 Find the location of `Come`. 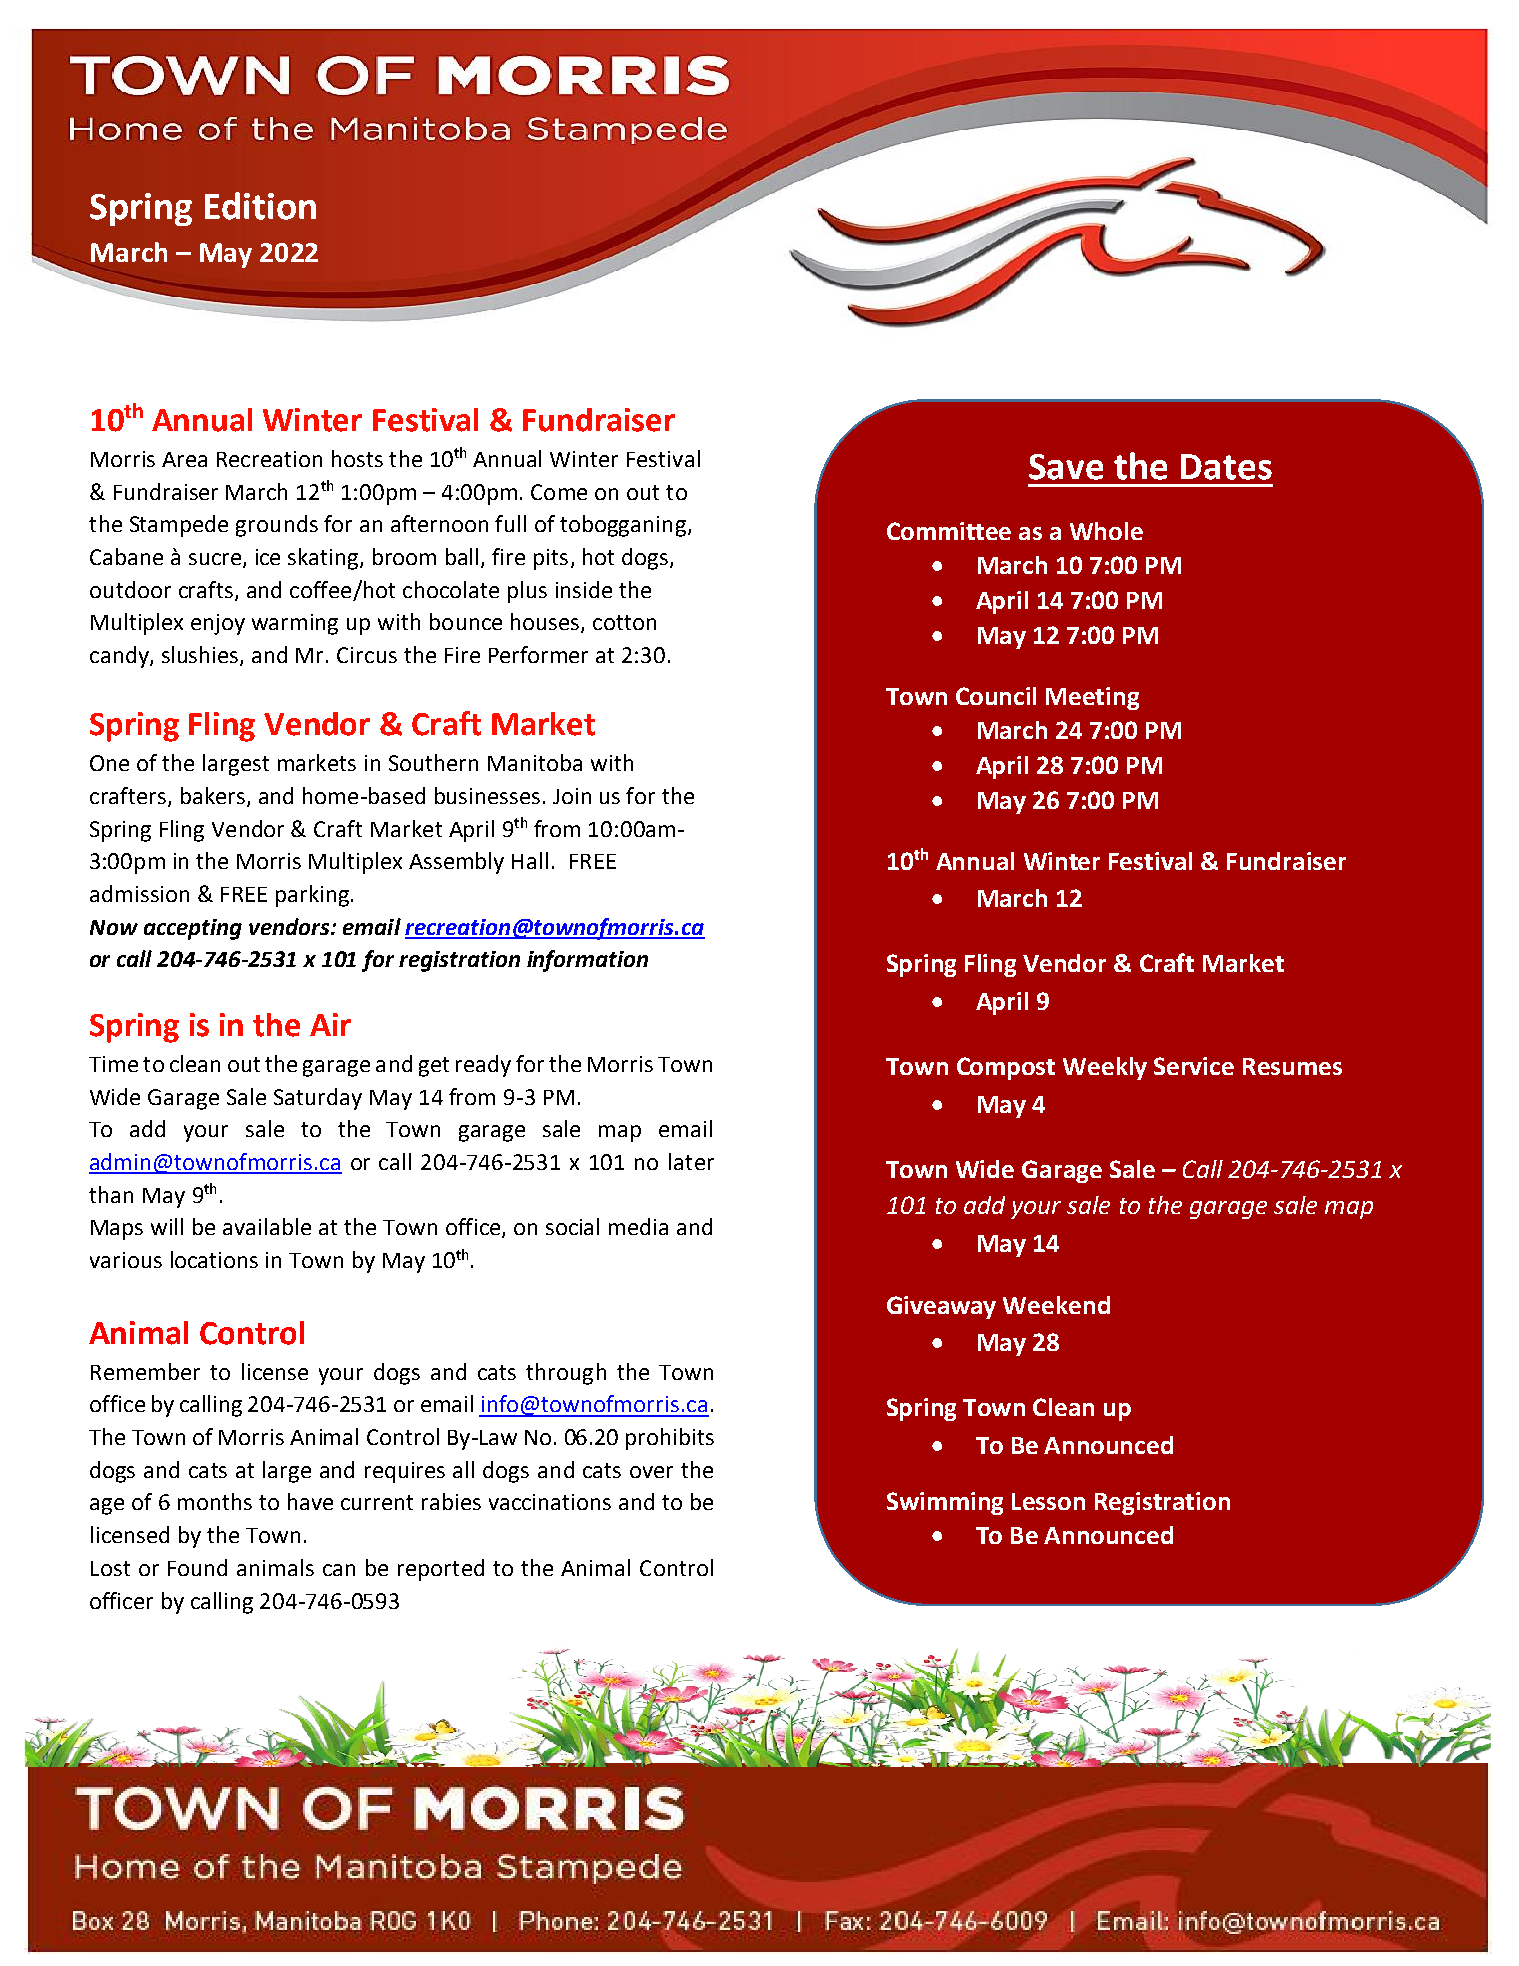

Come is located at coordinates (559, 492).
